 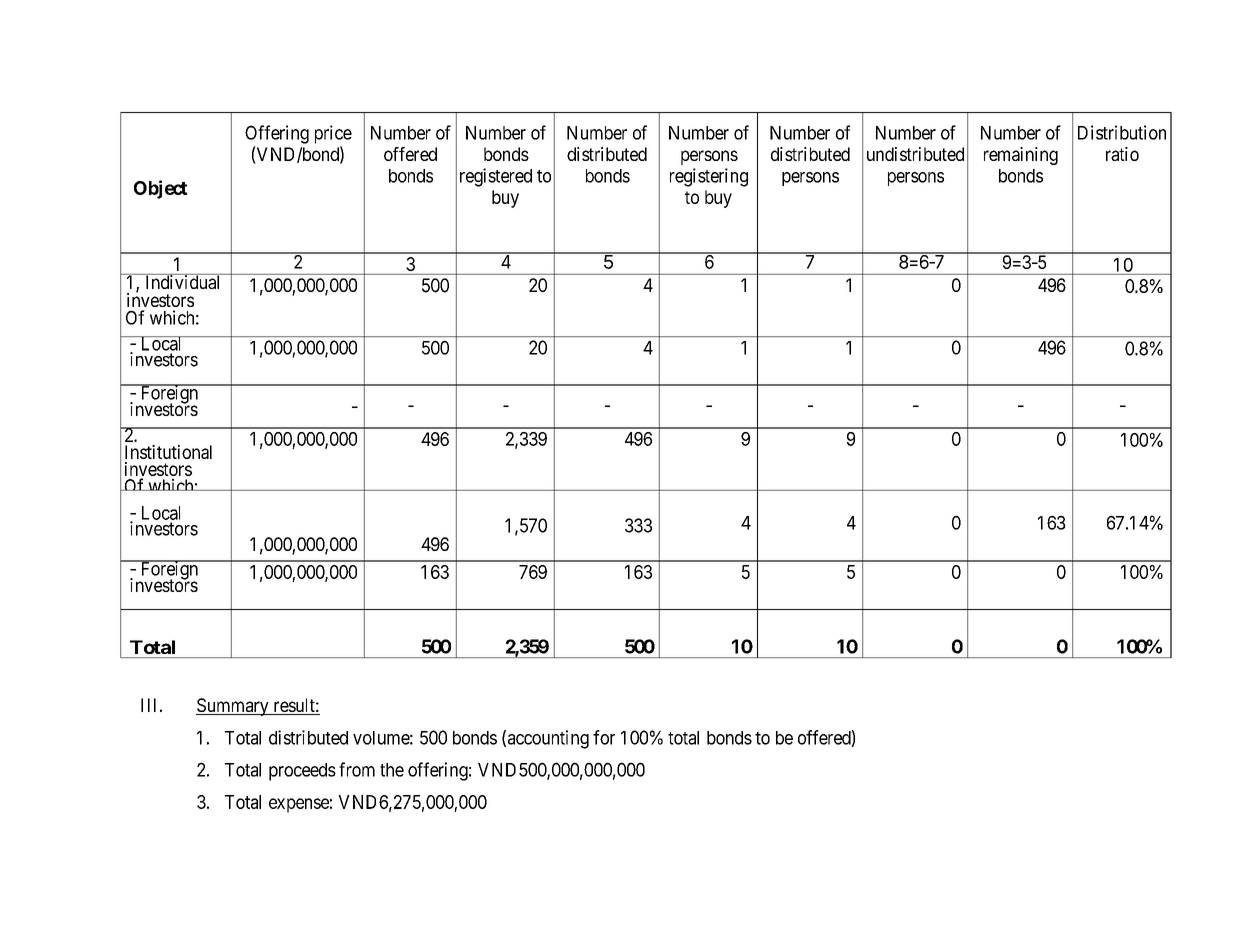 I want to click on ratio, so click(x=1122, y=154).
